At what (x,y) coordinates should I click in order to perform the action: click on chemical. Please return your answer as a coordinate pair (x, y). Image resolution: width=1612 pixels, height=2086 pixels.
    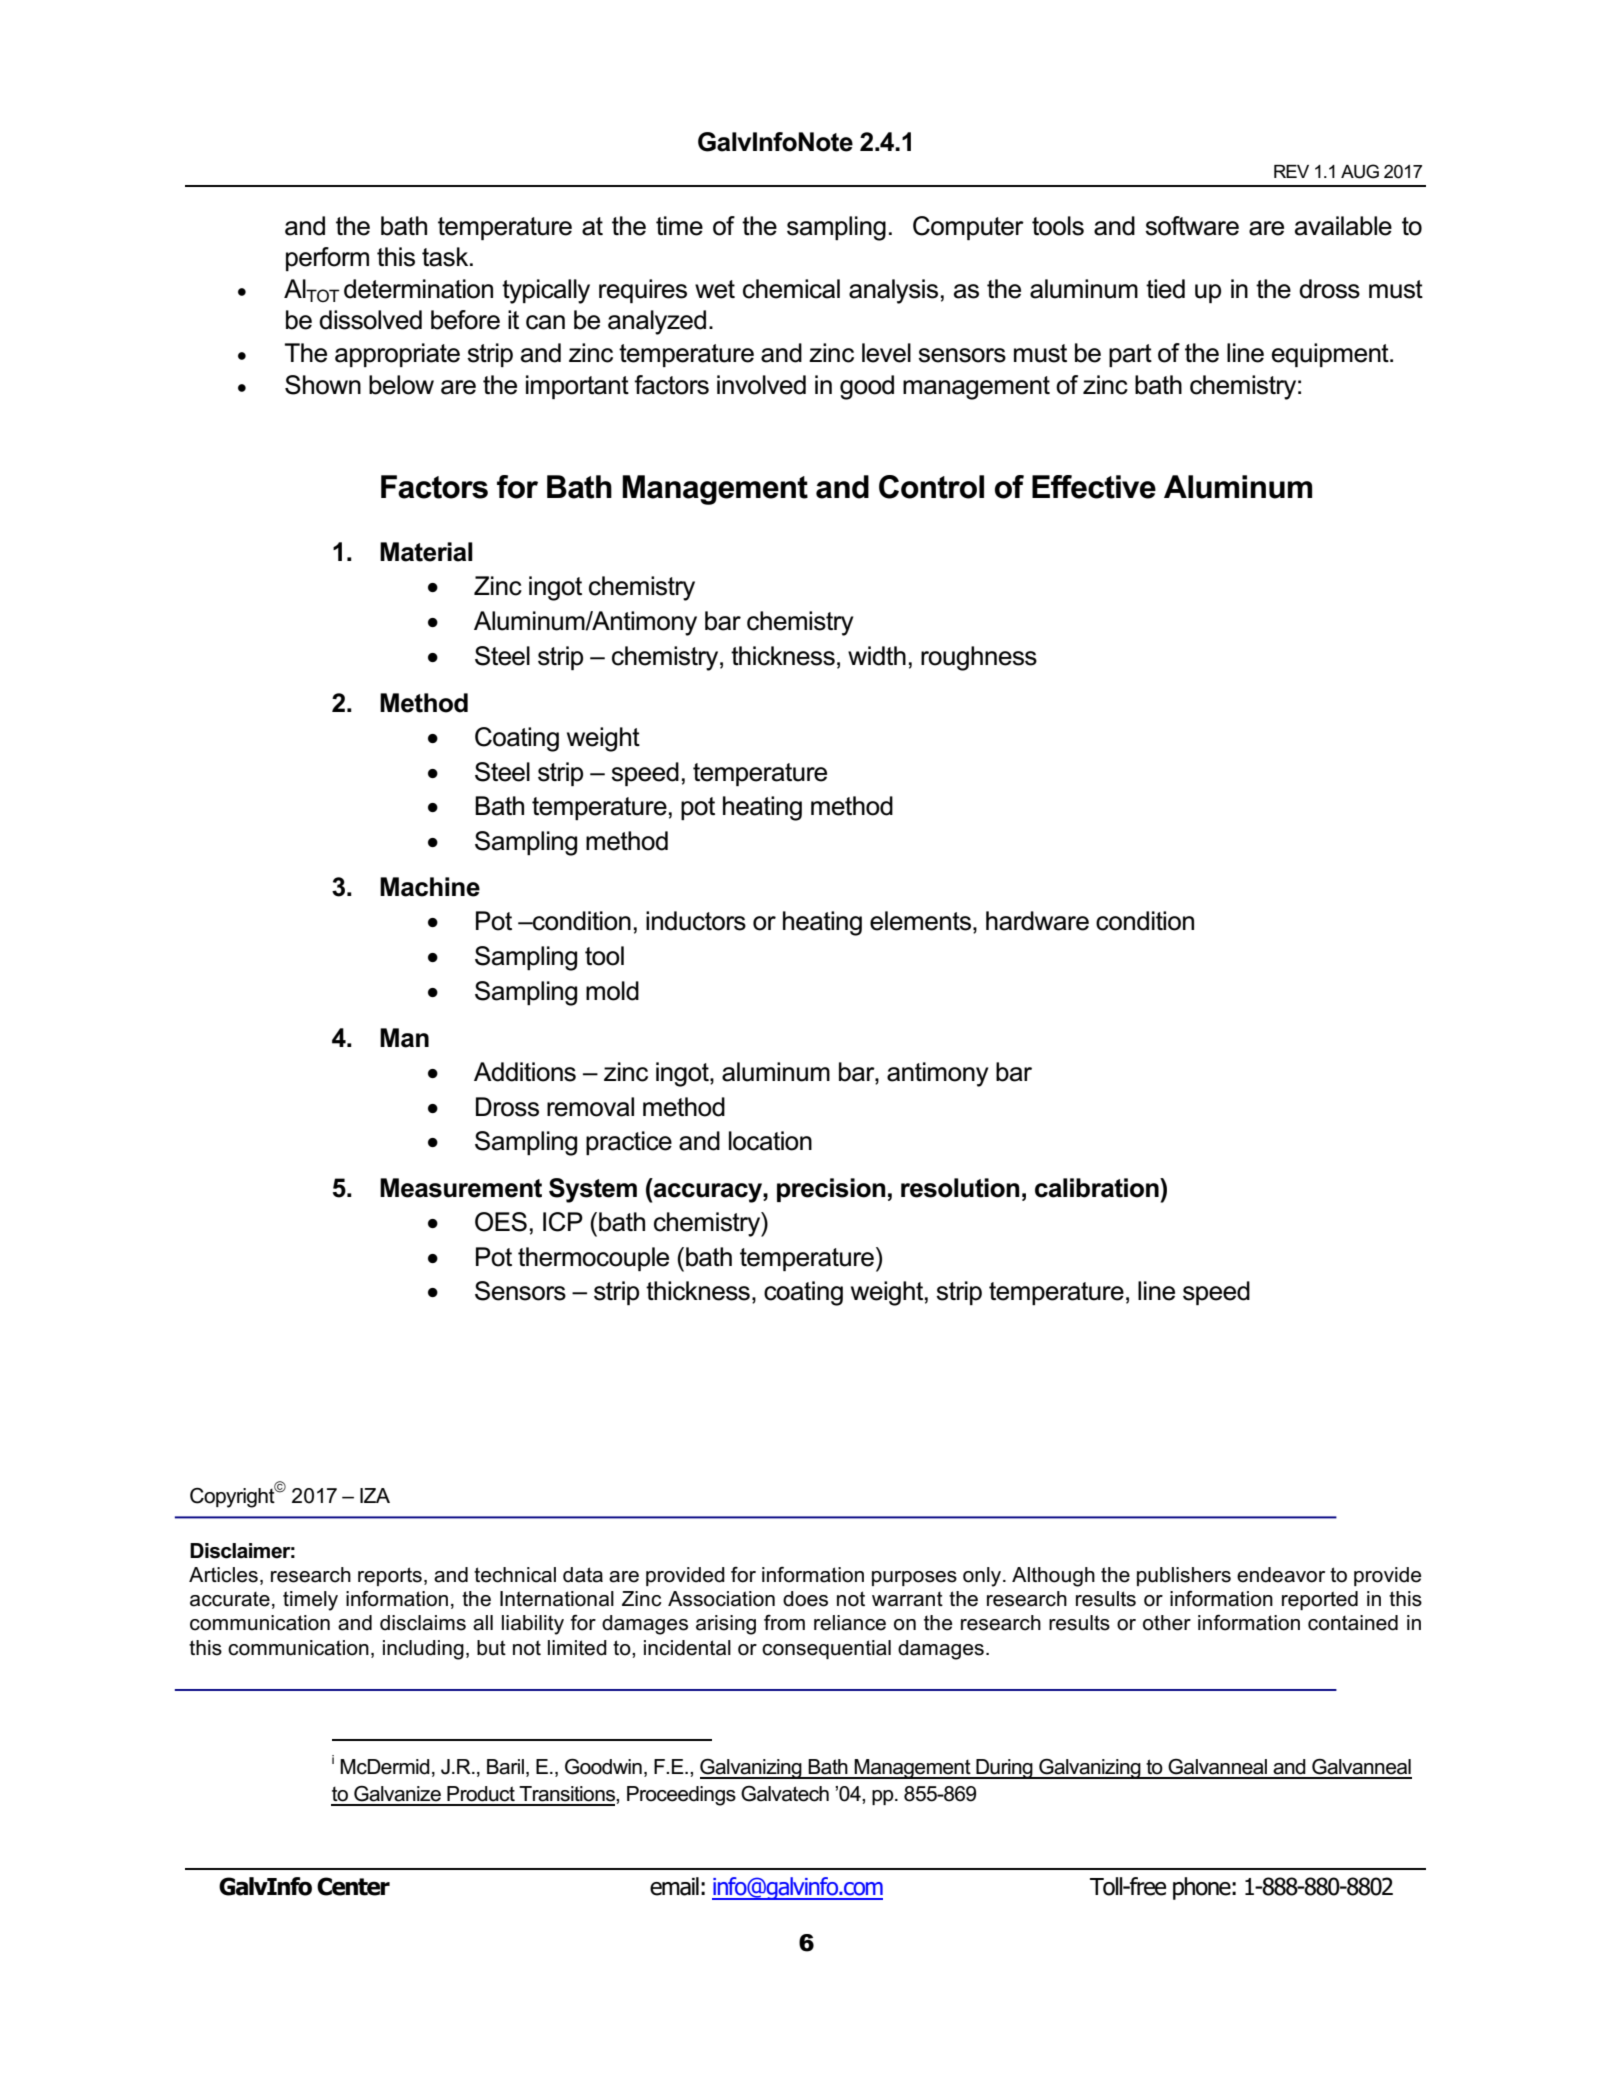
    Looking at the image, I should click on (791, 289).
